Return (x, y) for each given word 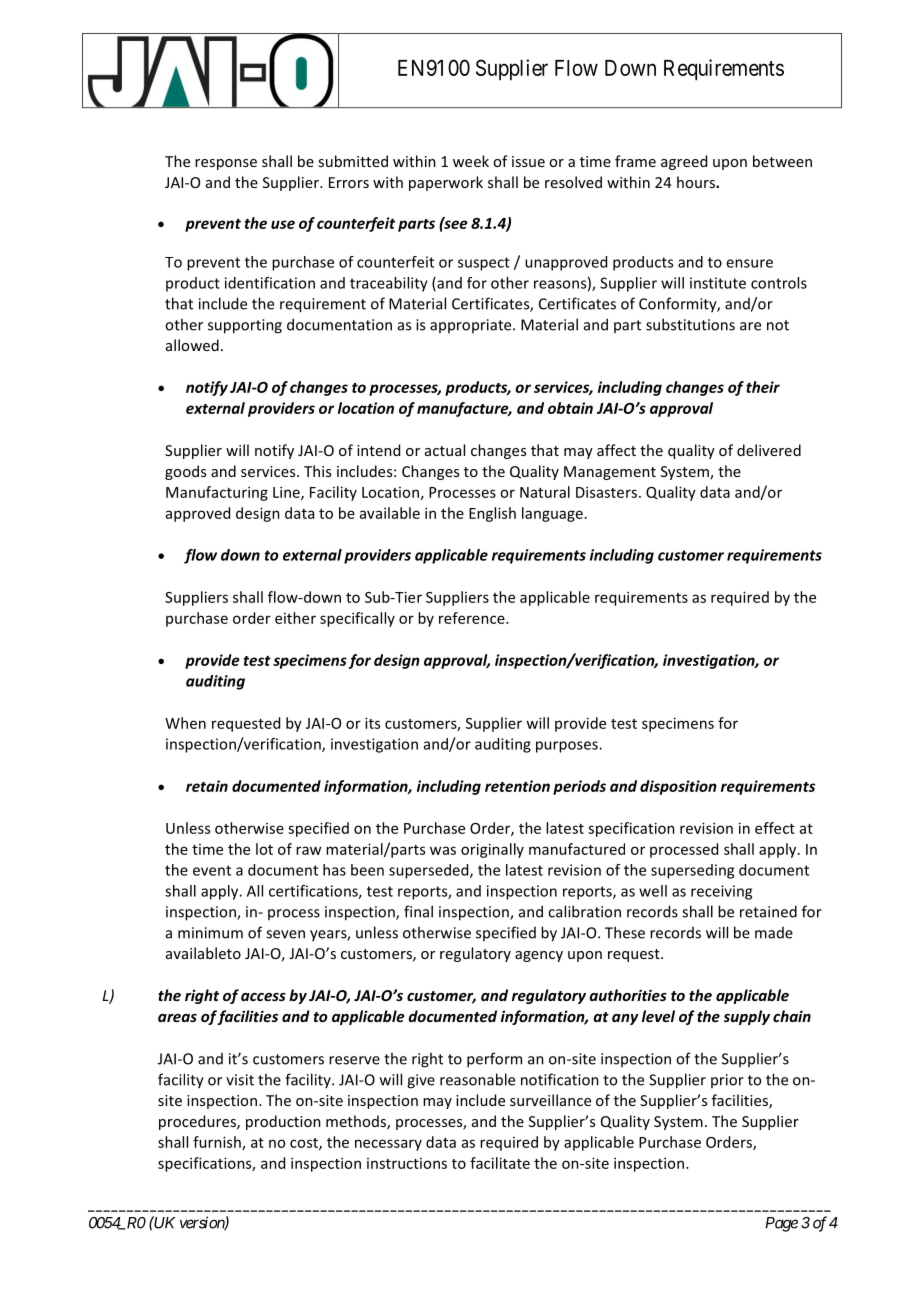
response (226, 164)
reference (473, 618)
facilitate (500, 1163)
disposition (678, 787)
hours (697, 182)
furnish (218, 1143)
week (471, 161)
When (185, 723)
